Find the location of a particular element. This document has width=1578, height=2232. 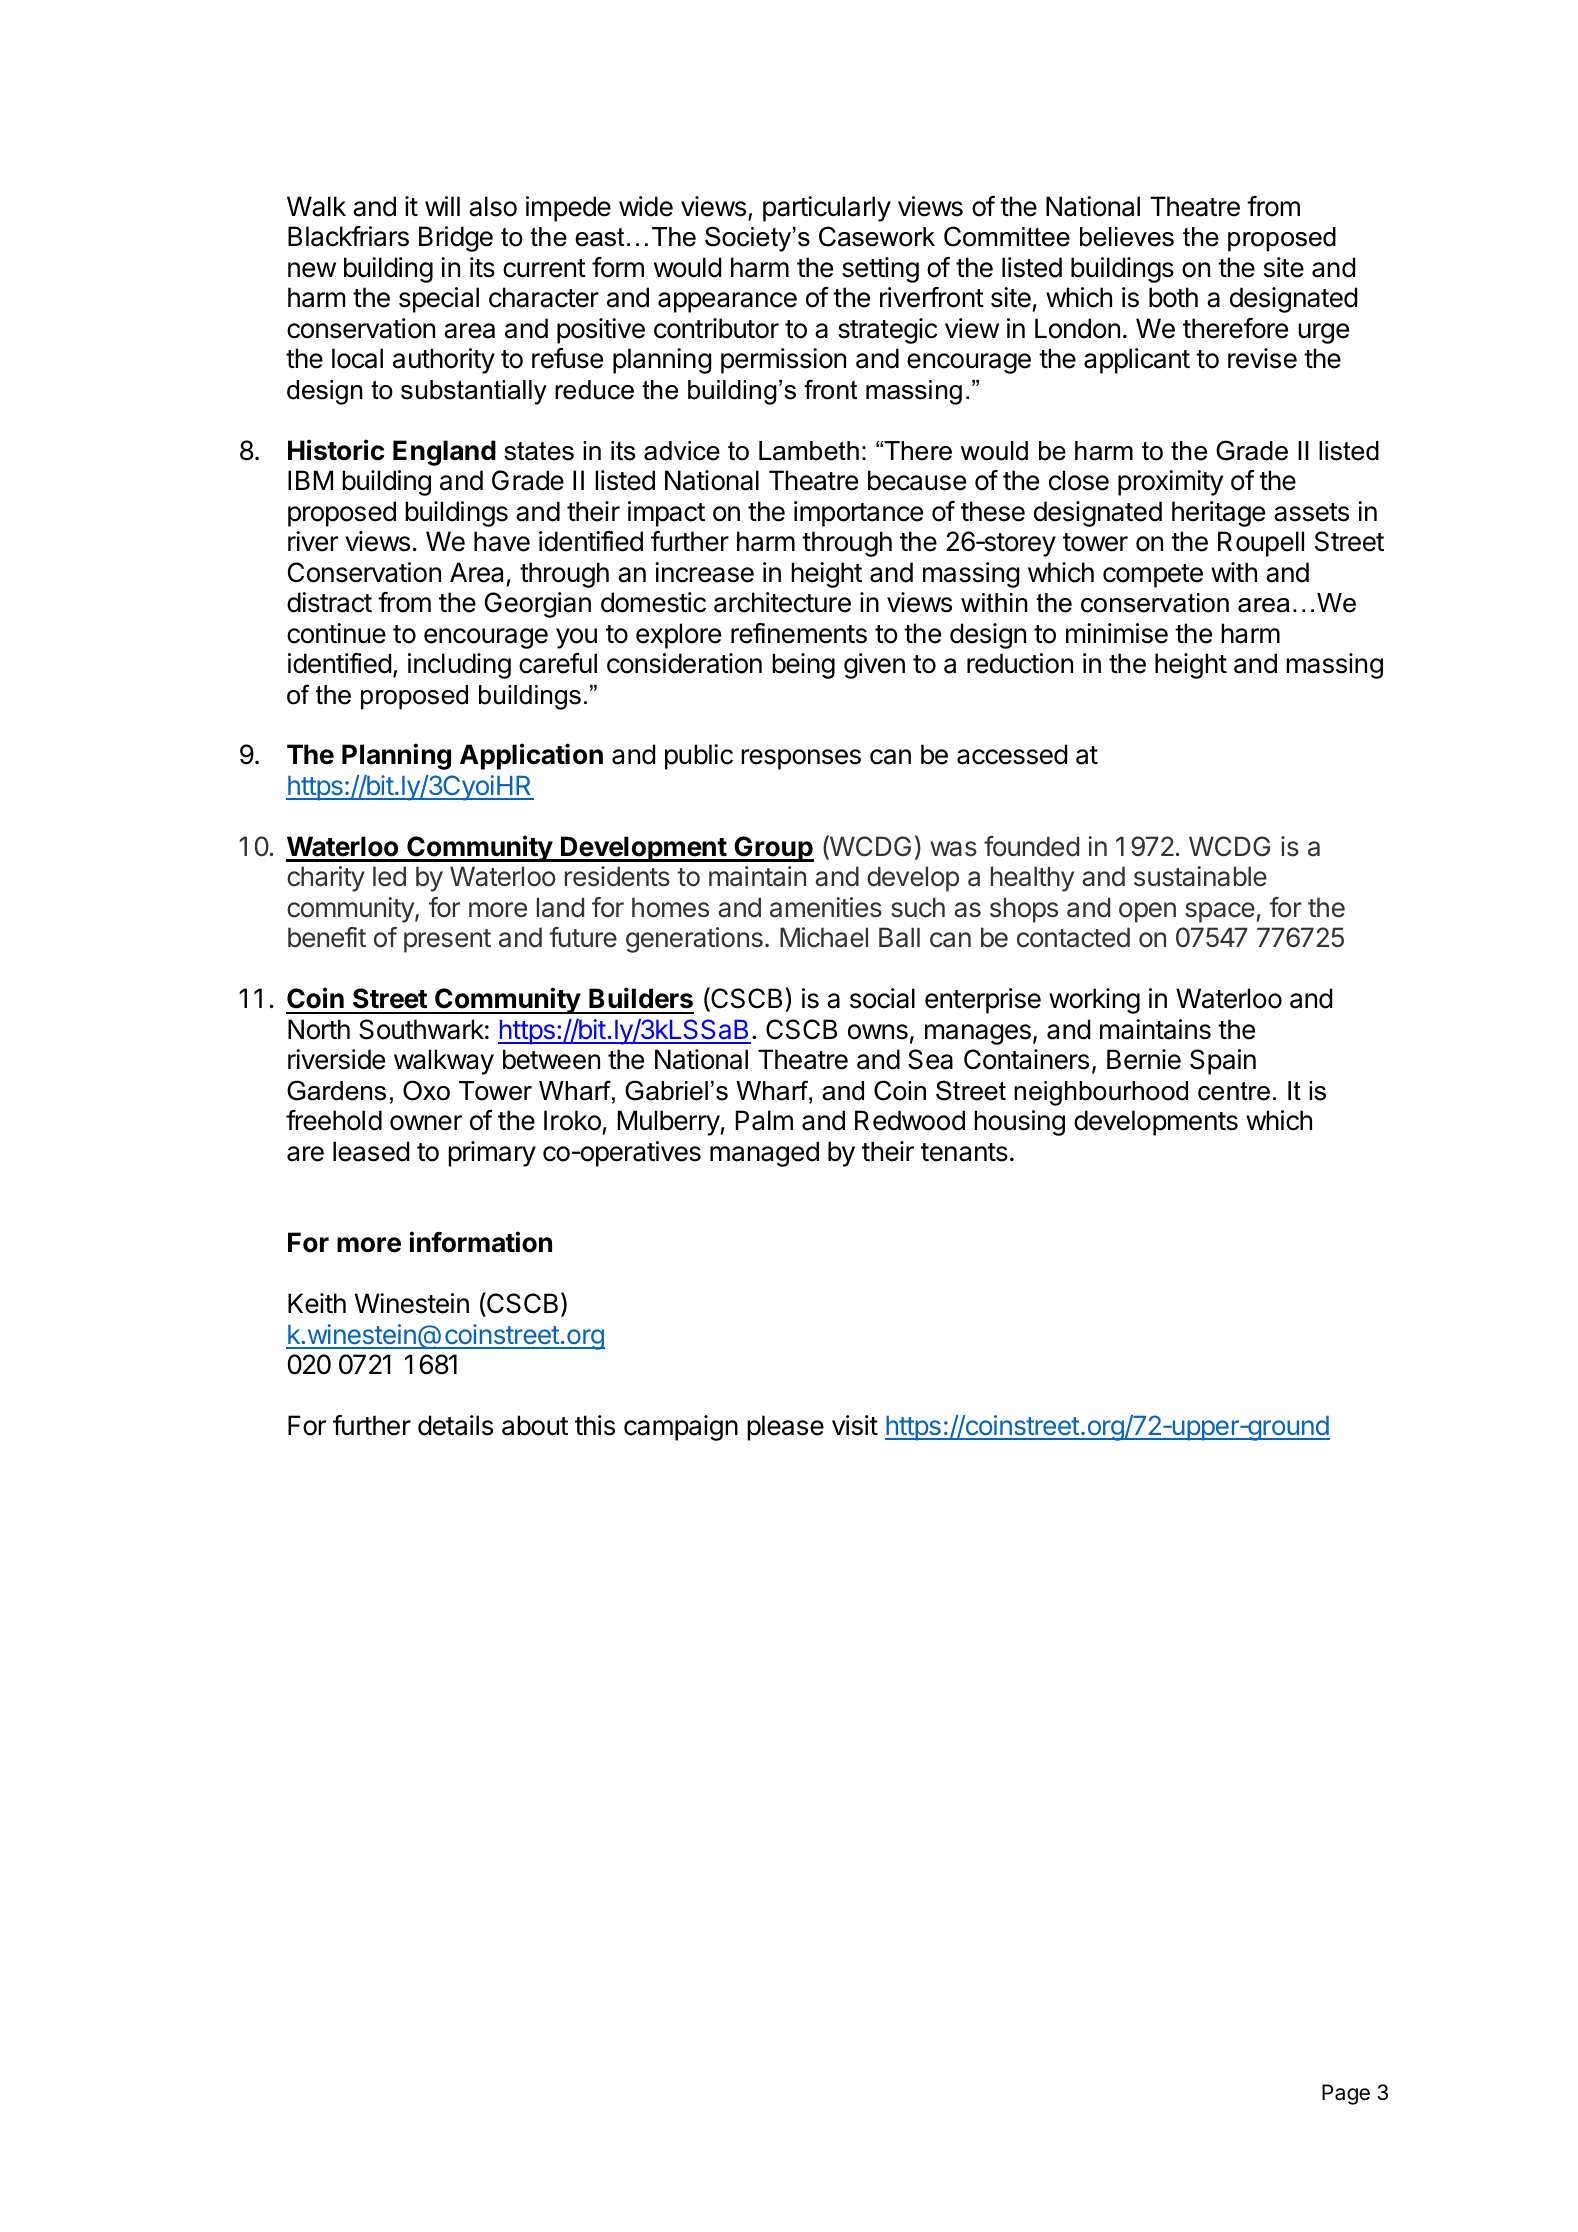

Page is located at coordinates (1346, 2094).
